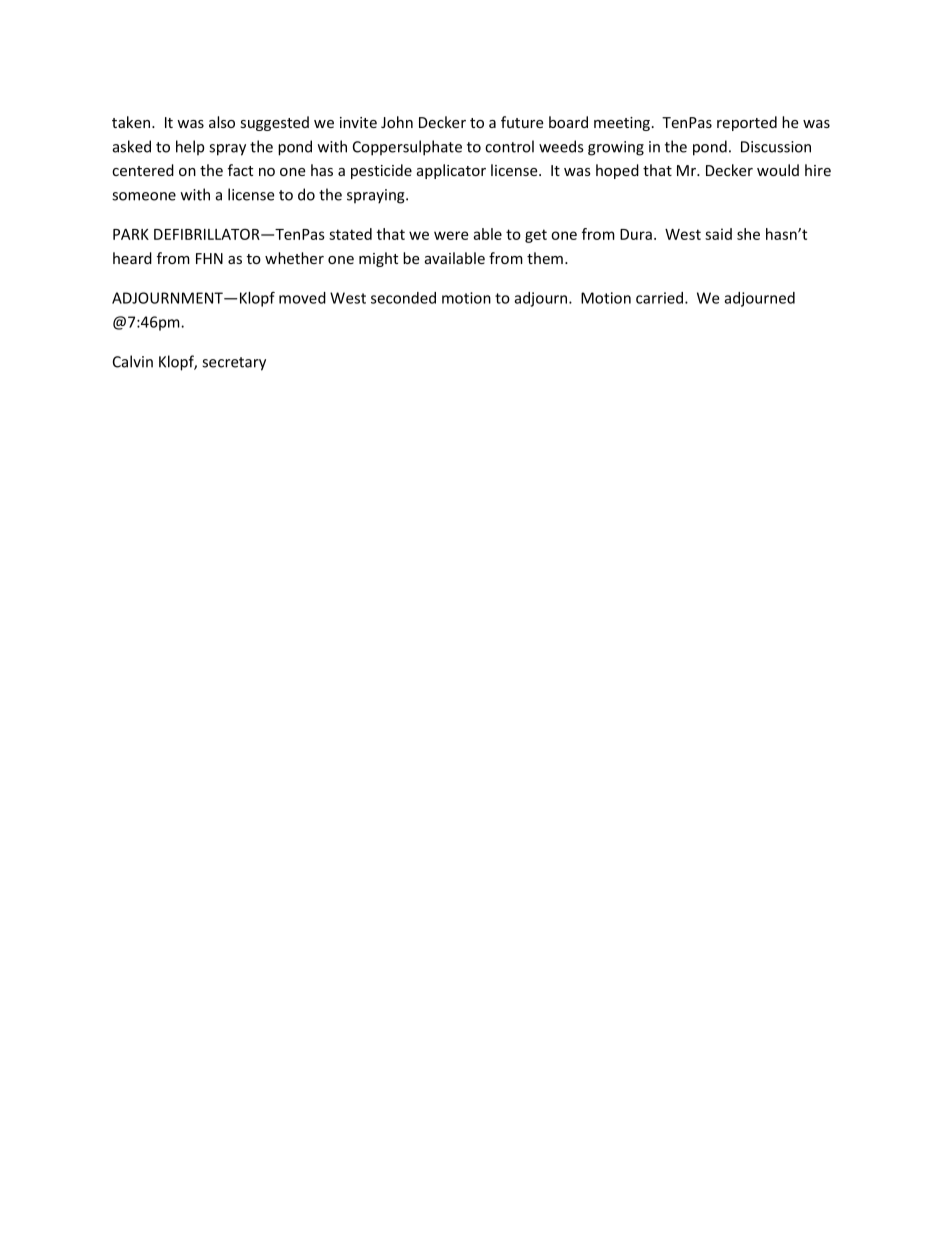 The image size is (952, 1233). I want to click on carried, so click(661, 298).
